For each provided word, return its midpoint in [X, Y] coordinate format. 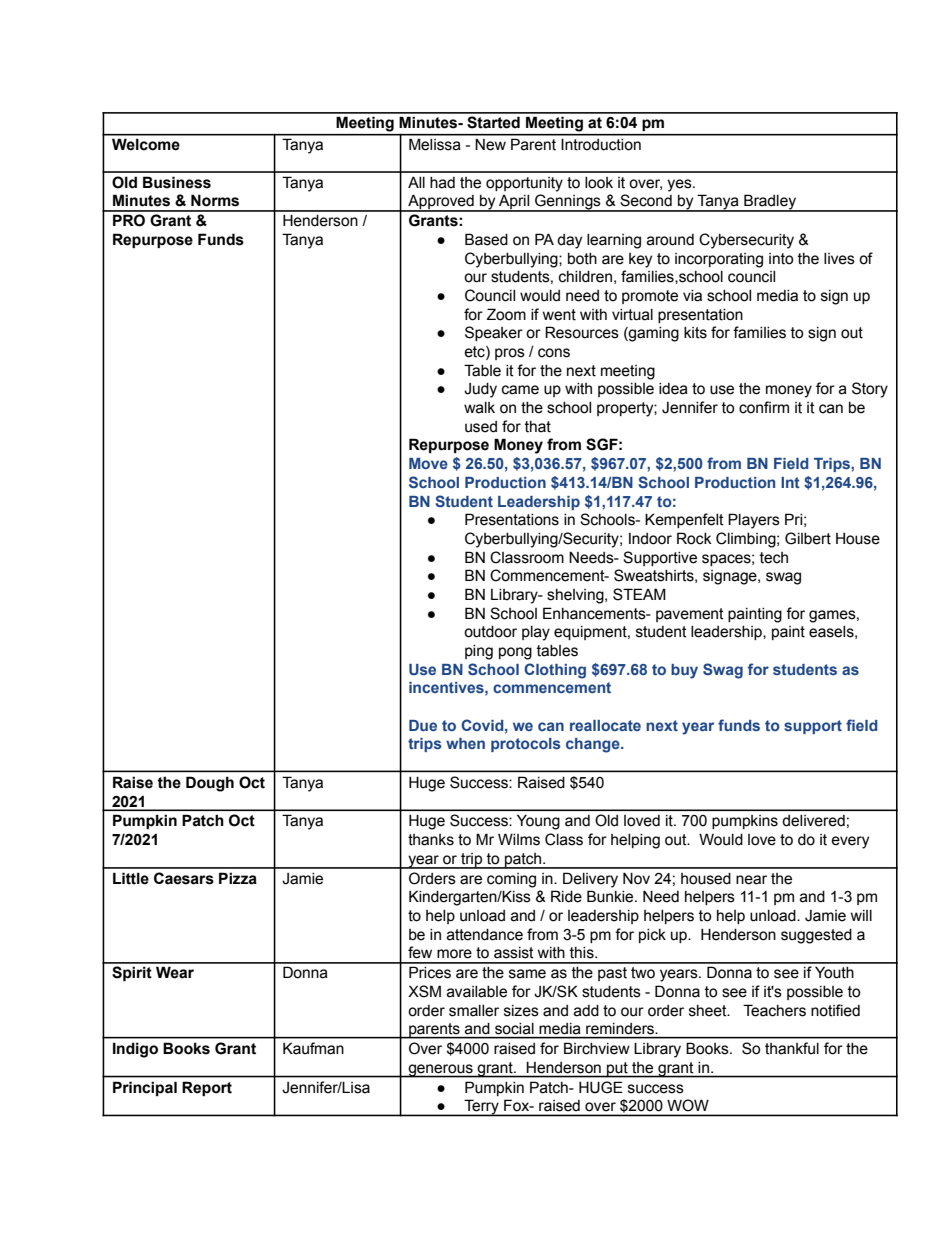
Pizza [238, 878]
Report [207, 1088]
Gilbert [808, 538]
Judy [480, 390]
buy [684, 671]
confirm [764, 407]
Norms [215, 200]
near [751, 880]
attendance [485, 935]
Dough [210, 784]
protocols [526, 745]
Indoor [650, 539]
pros [510, 354]
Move [428, 463]
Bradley [770, 203]
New [490, 144]
